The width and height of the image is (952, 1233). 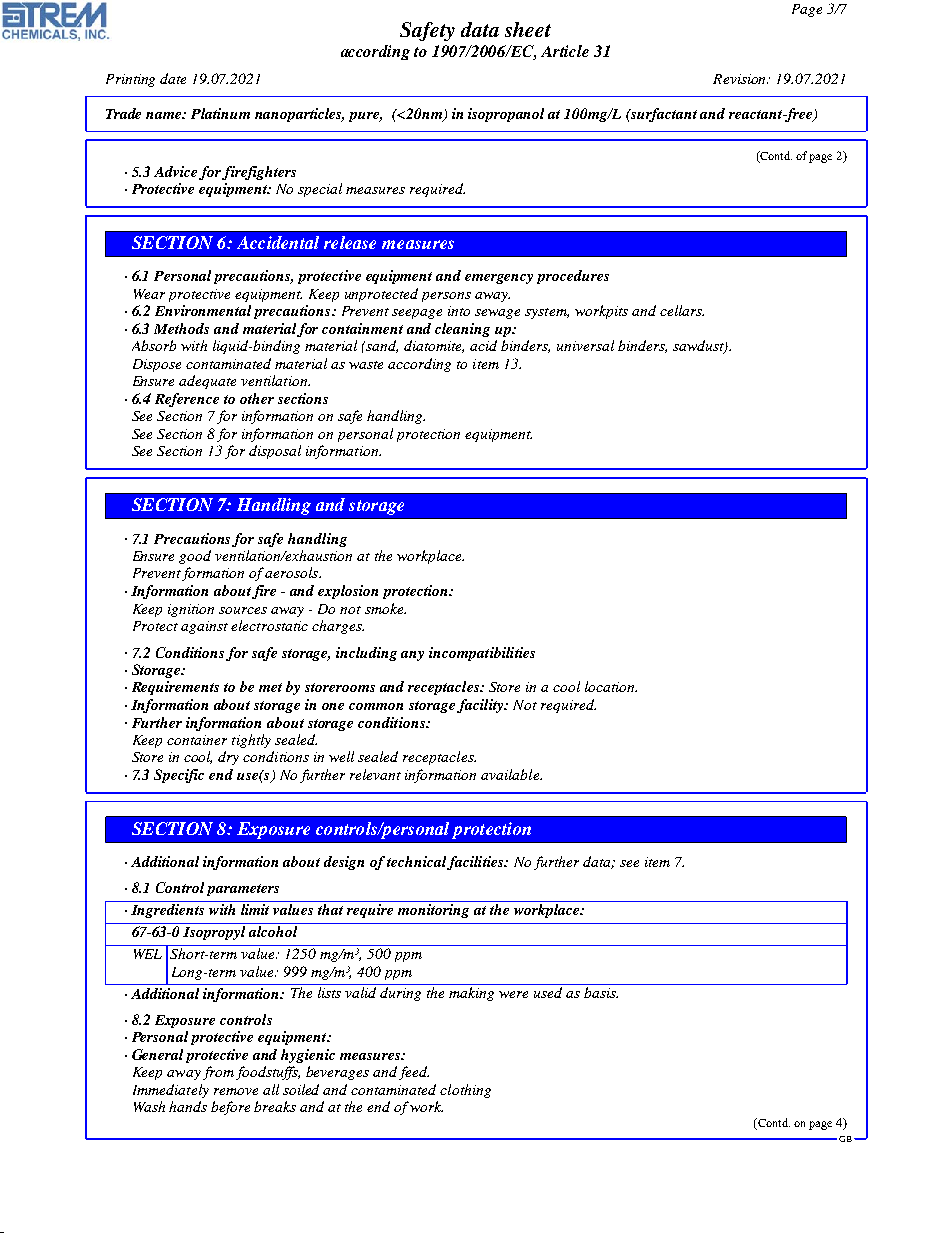 What do you see at coordinates (243, 890) in the image?
I see `parameters` at bounding box center [243, 890].
